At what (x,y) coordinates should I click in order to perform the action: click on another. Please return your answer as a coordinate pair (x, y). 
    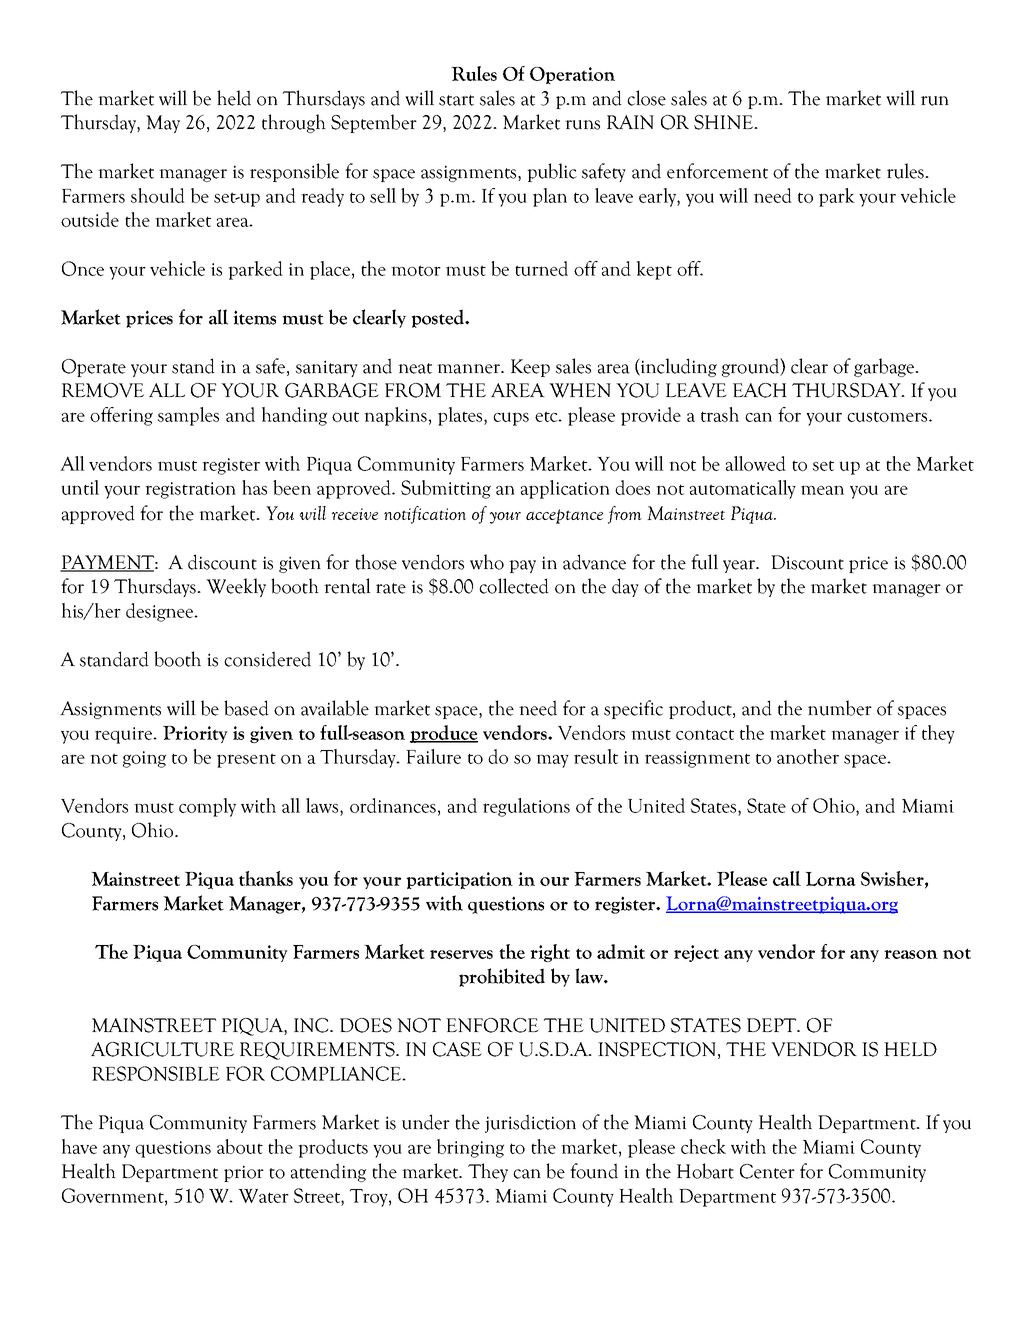
    Looking at the image, I should click on (808, 756).
